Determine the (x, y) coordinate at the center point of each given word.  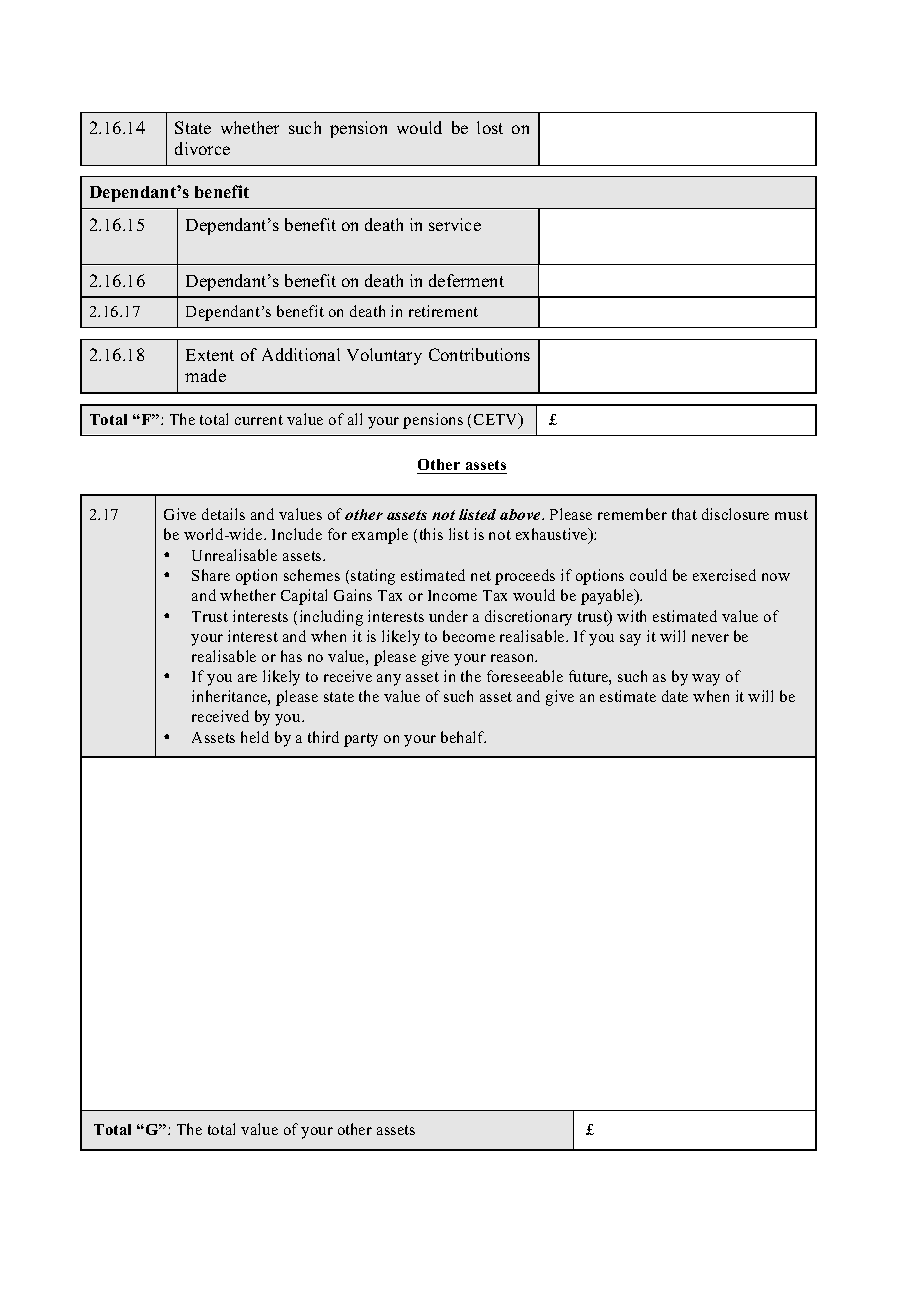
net (481, 576)
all (355, 419)
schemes (312, 575)
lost (490, 127)
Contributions (479, 354)
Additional (301, 354)
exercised (724, 575)
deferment (466, 280)
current (259, 420)
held (255, 737)
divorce (202, 148)
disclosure (735, 514)
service (455, 224)
